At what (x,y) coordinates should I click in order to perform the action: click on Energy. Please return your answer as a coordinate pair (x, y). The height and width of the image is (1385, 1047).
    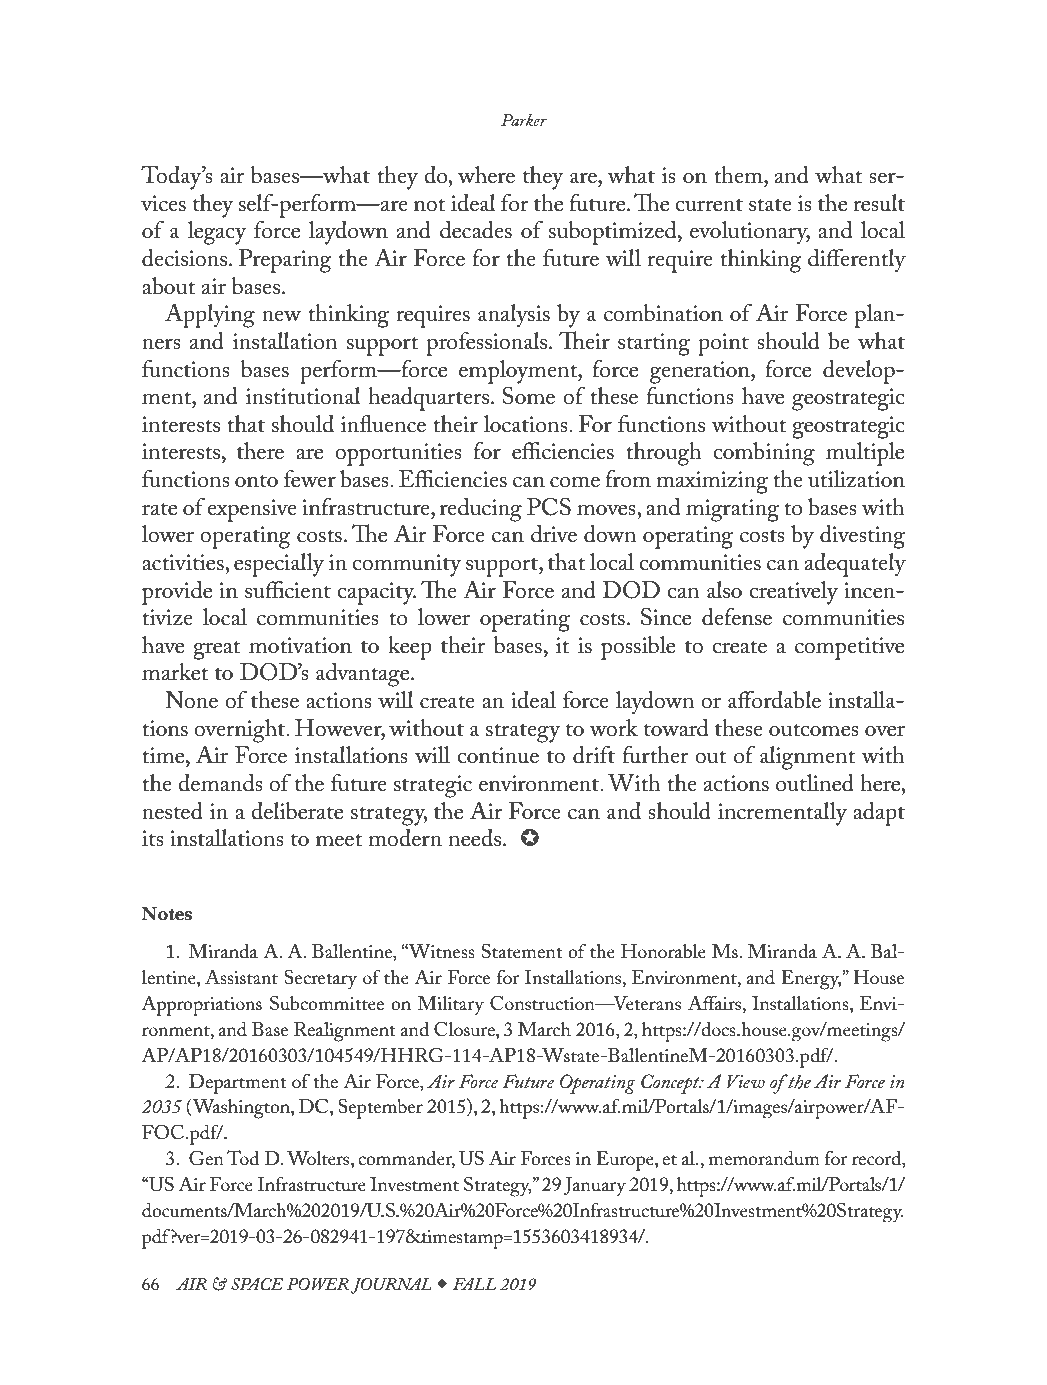
    Looking at the image, I should click on (811, 980).
